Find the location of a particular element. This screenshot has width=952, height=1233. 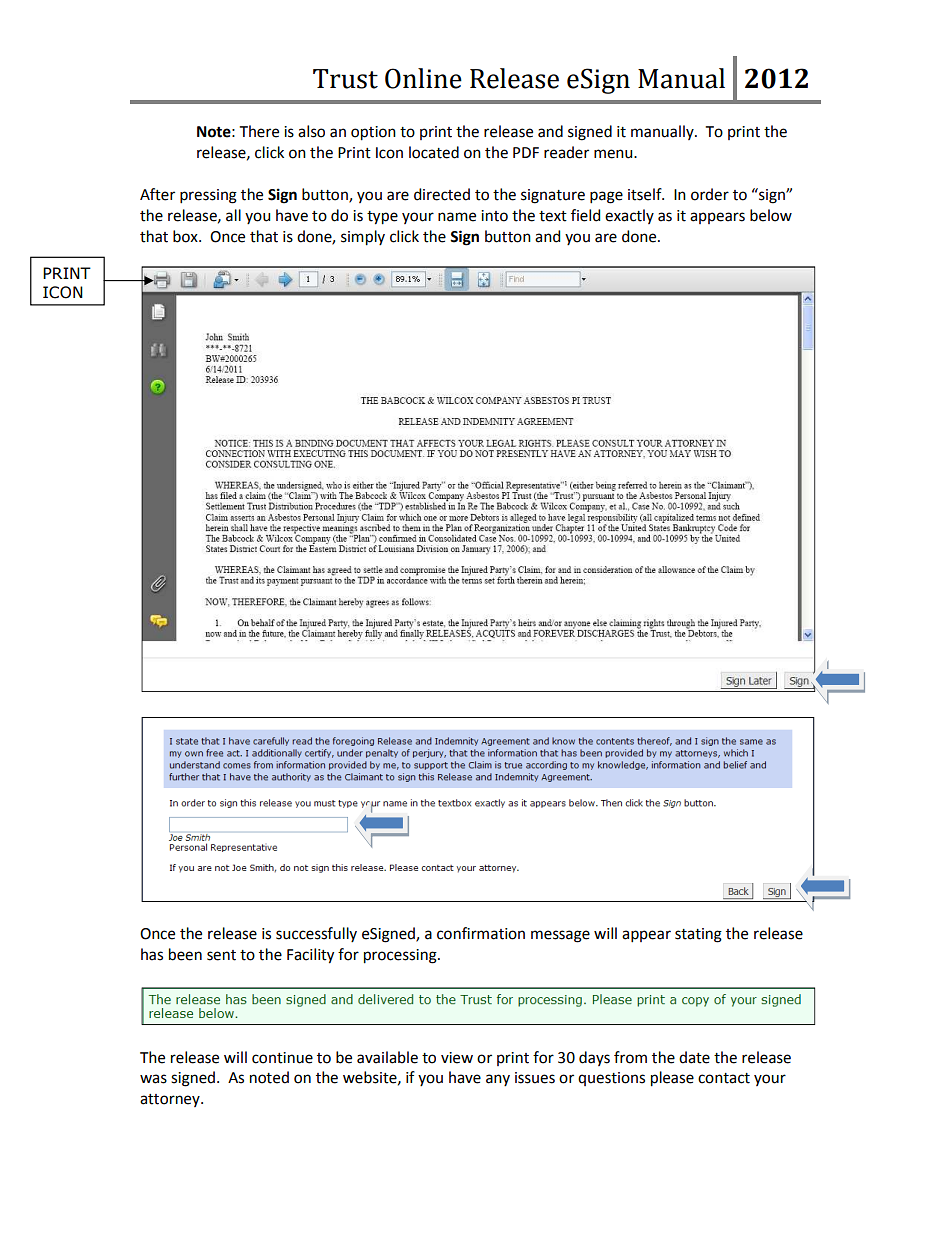

date is located at coordinates (694, 1057).
